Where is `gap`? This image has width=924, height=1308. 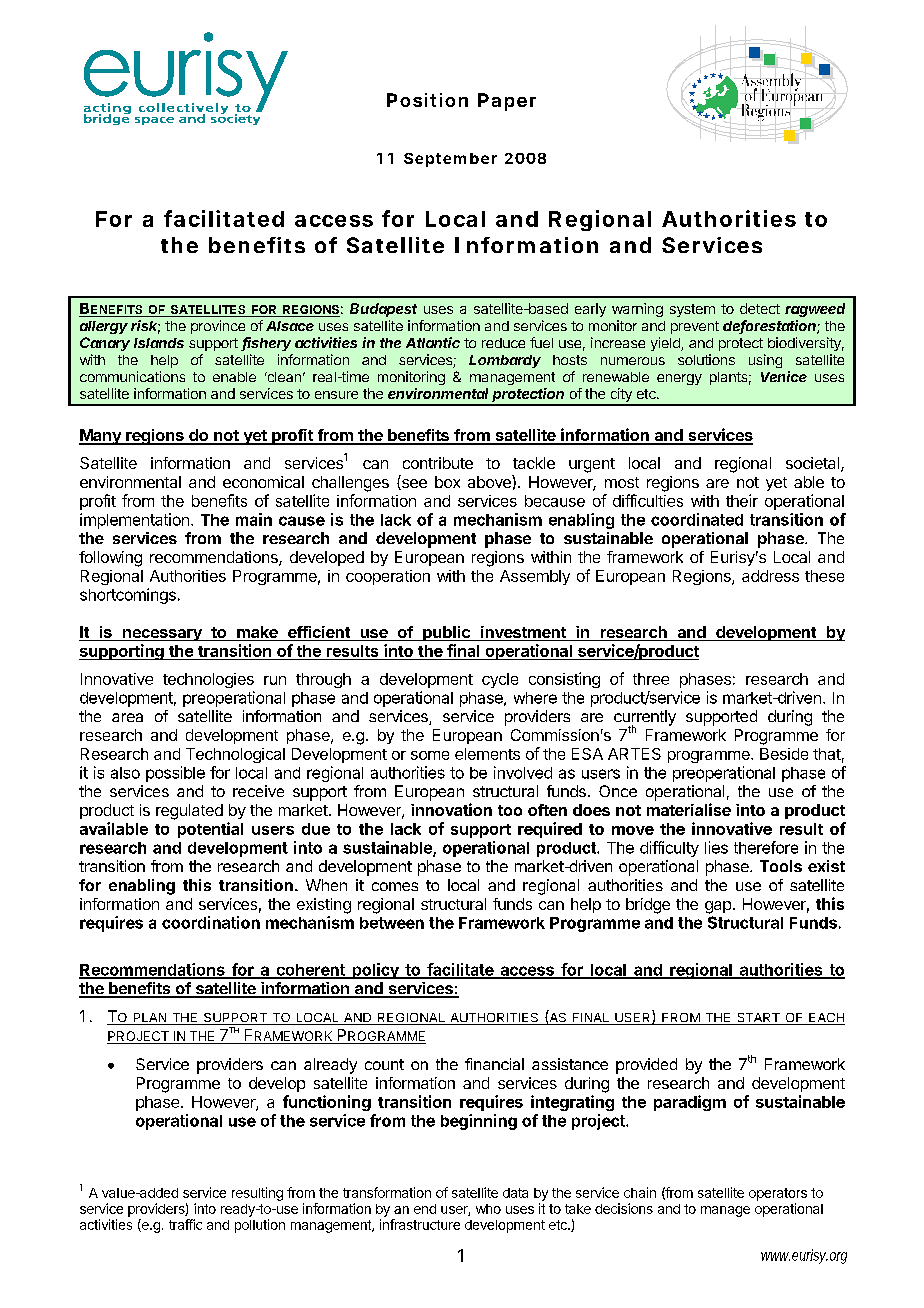
gap is located at coordinates (718, 907).
